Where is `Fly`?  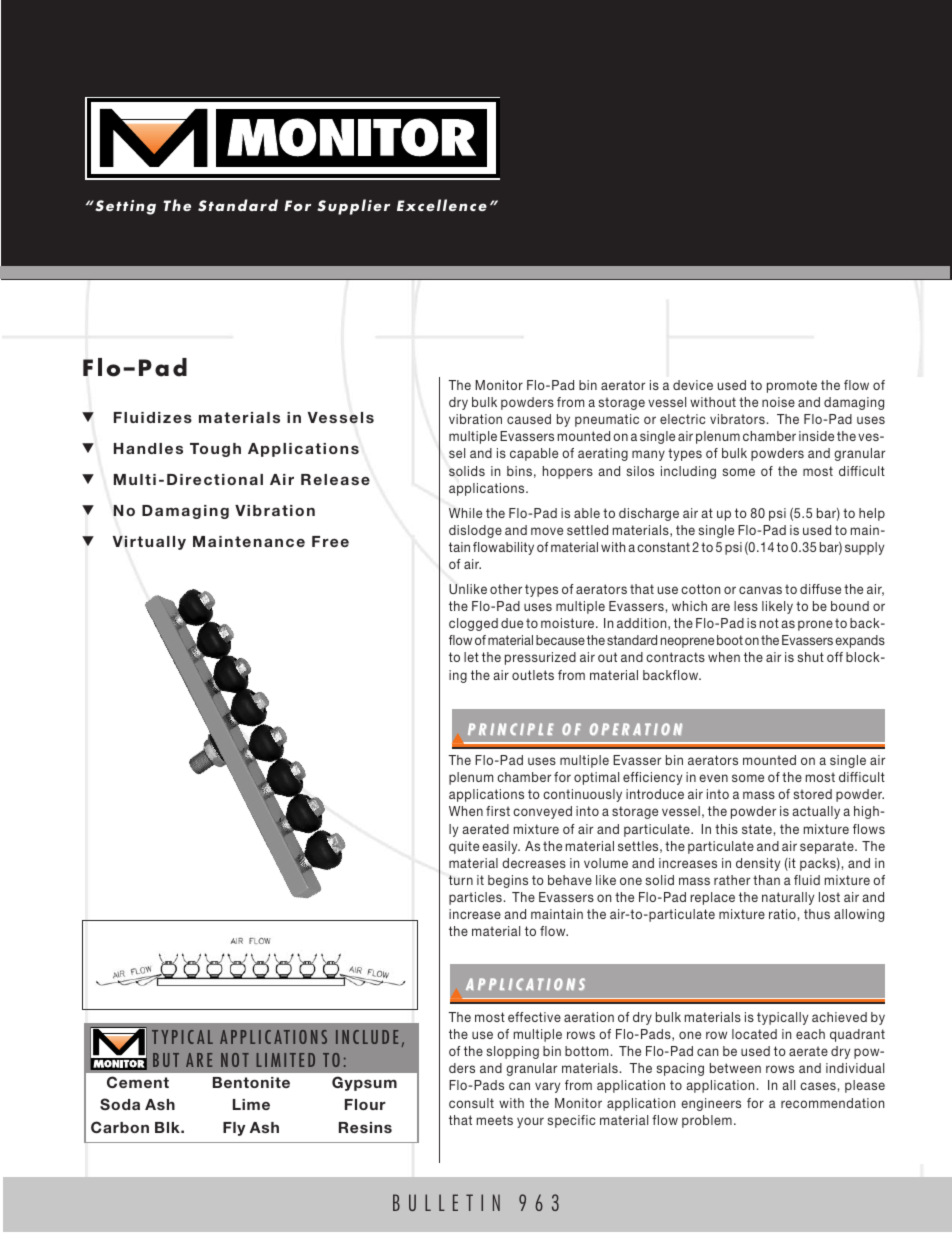 Fly is located at coordinates (234, 1129).
